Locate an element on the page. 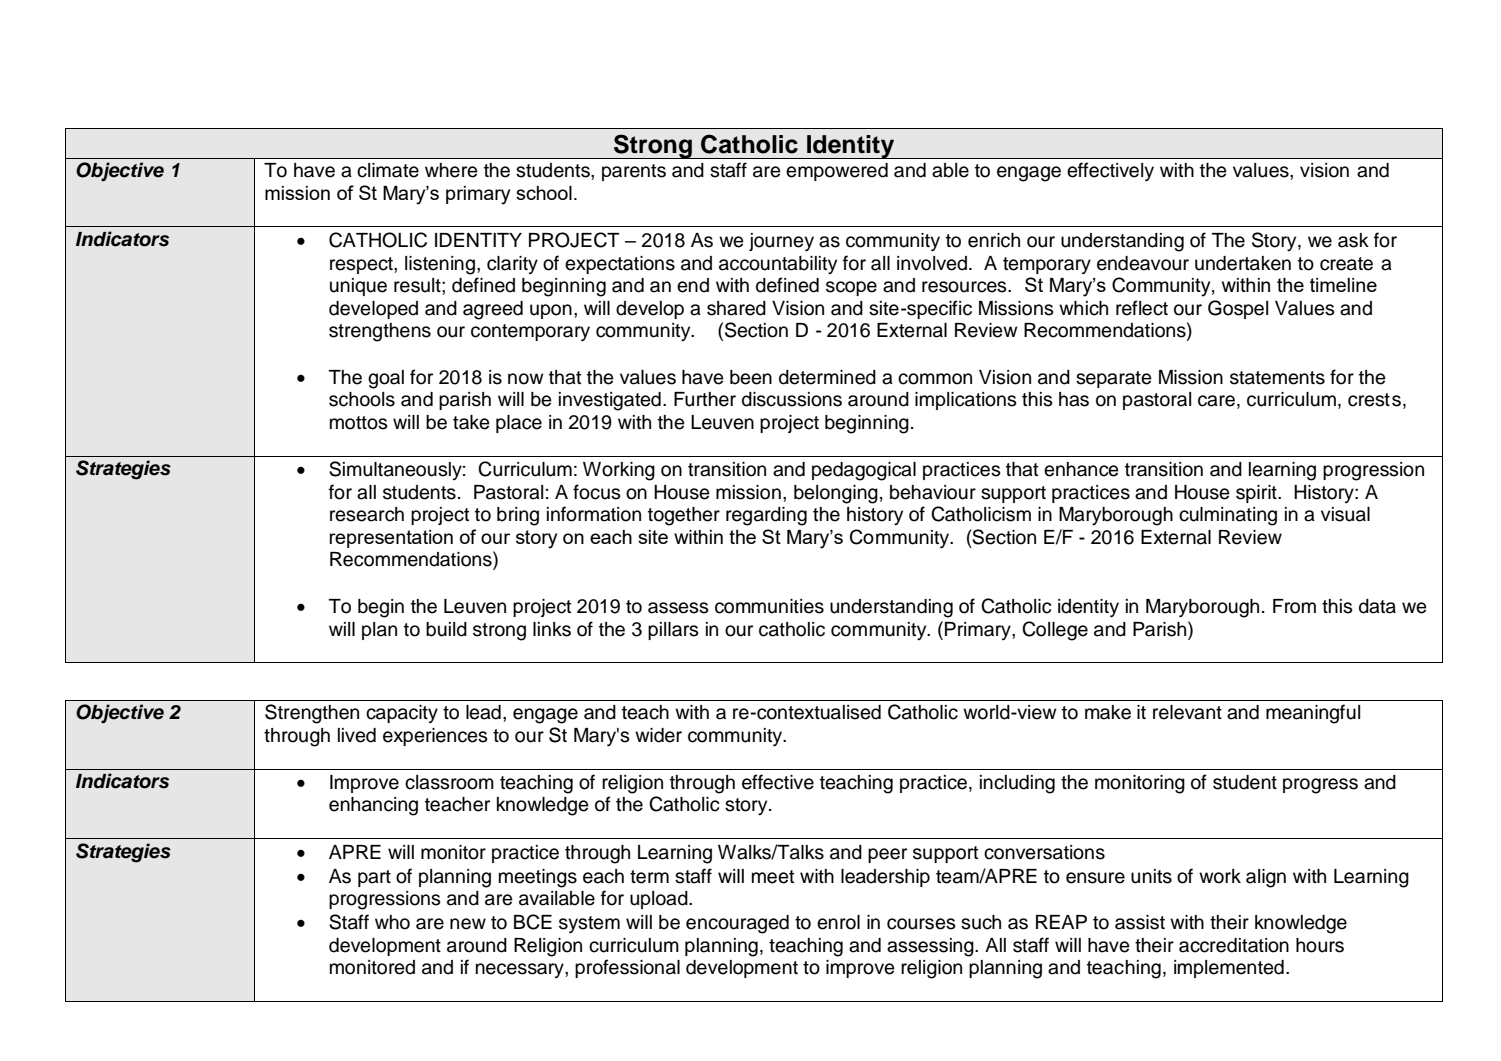 Image resolution: width=1501 pixels, height=1061 pixels. enrol is located at coordinates (838, 922).
